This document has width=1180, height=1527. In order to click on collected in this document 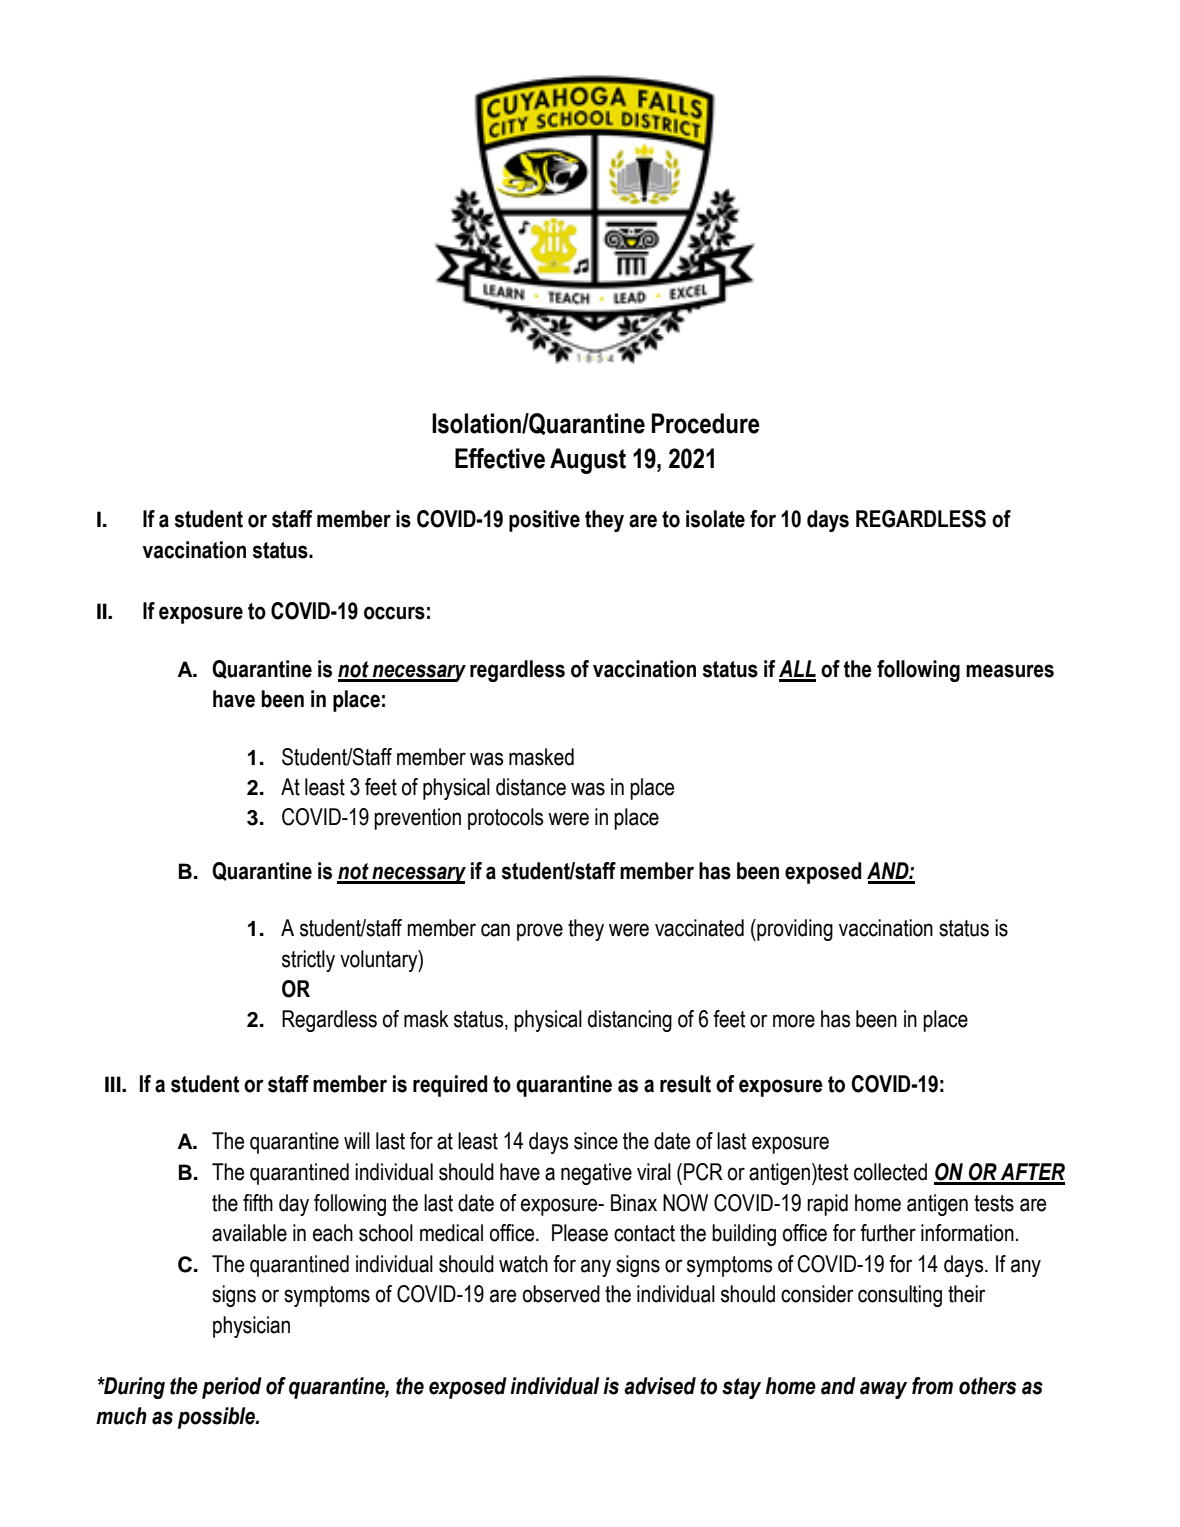, I will do `click(890, 1172)`.
